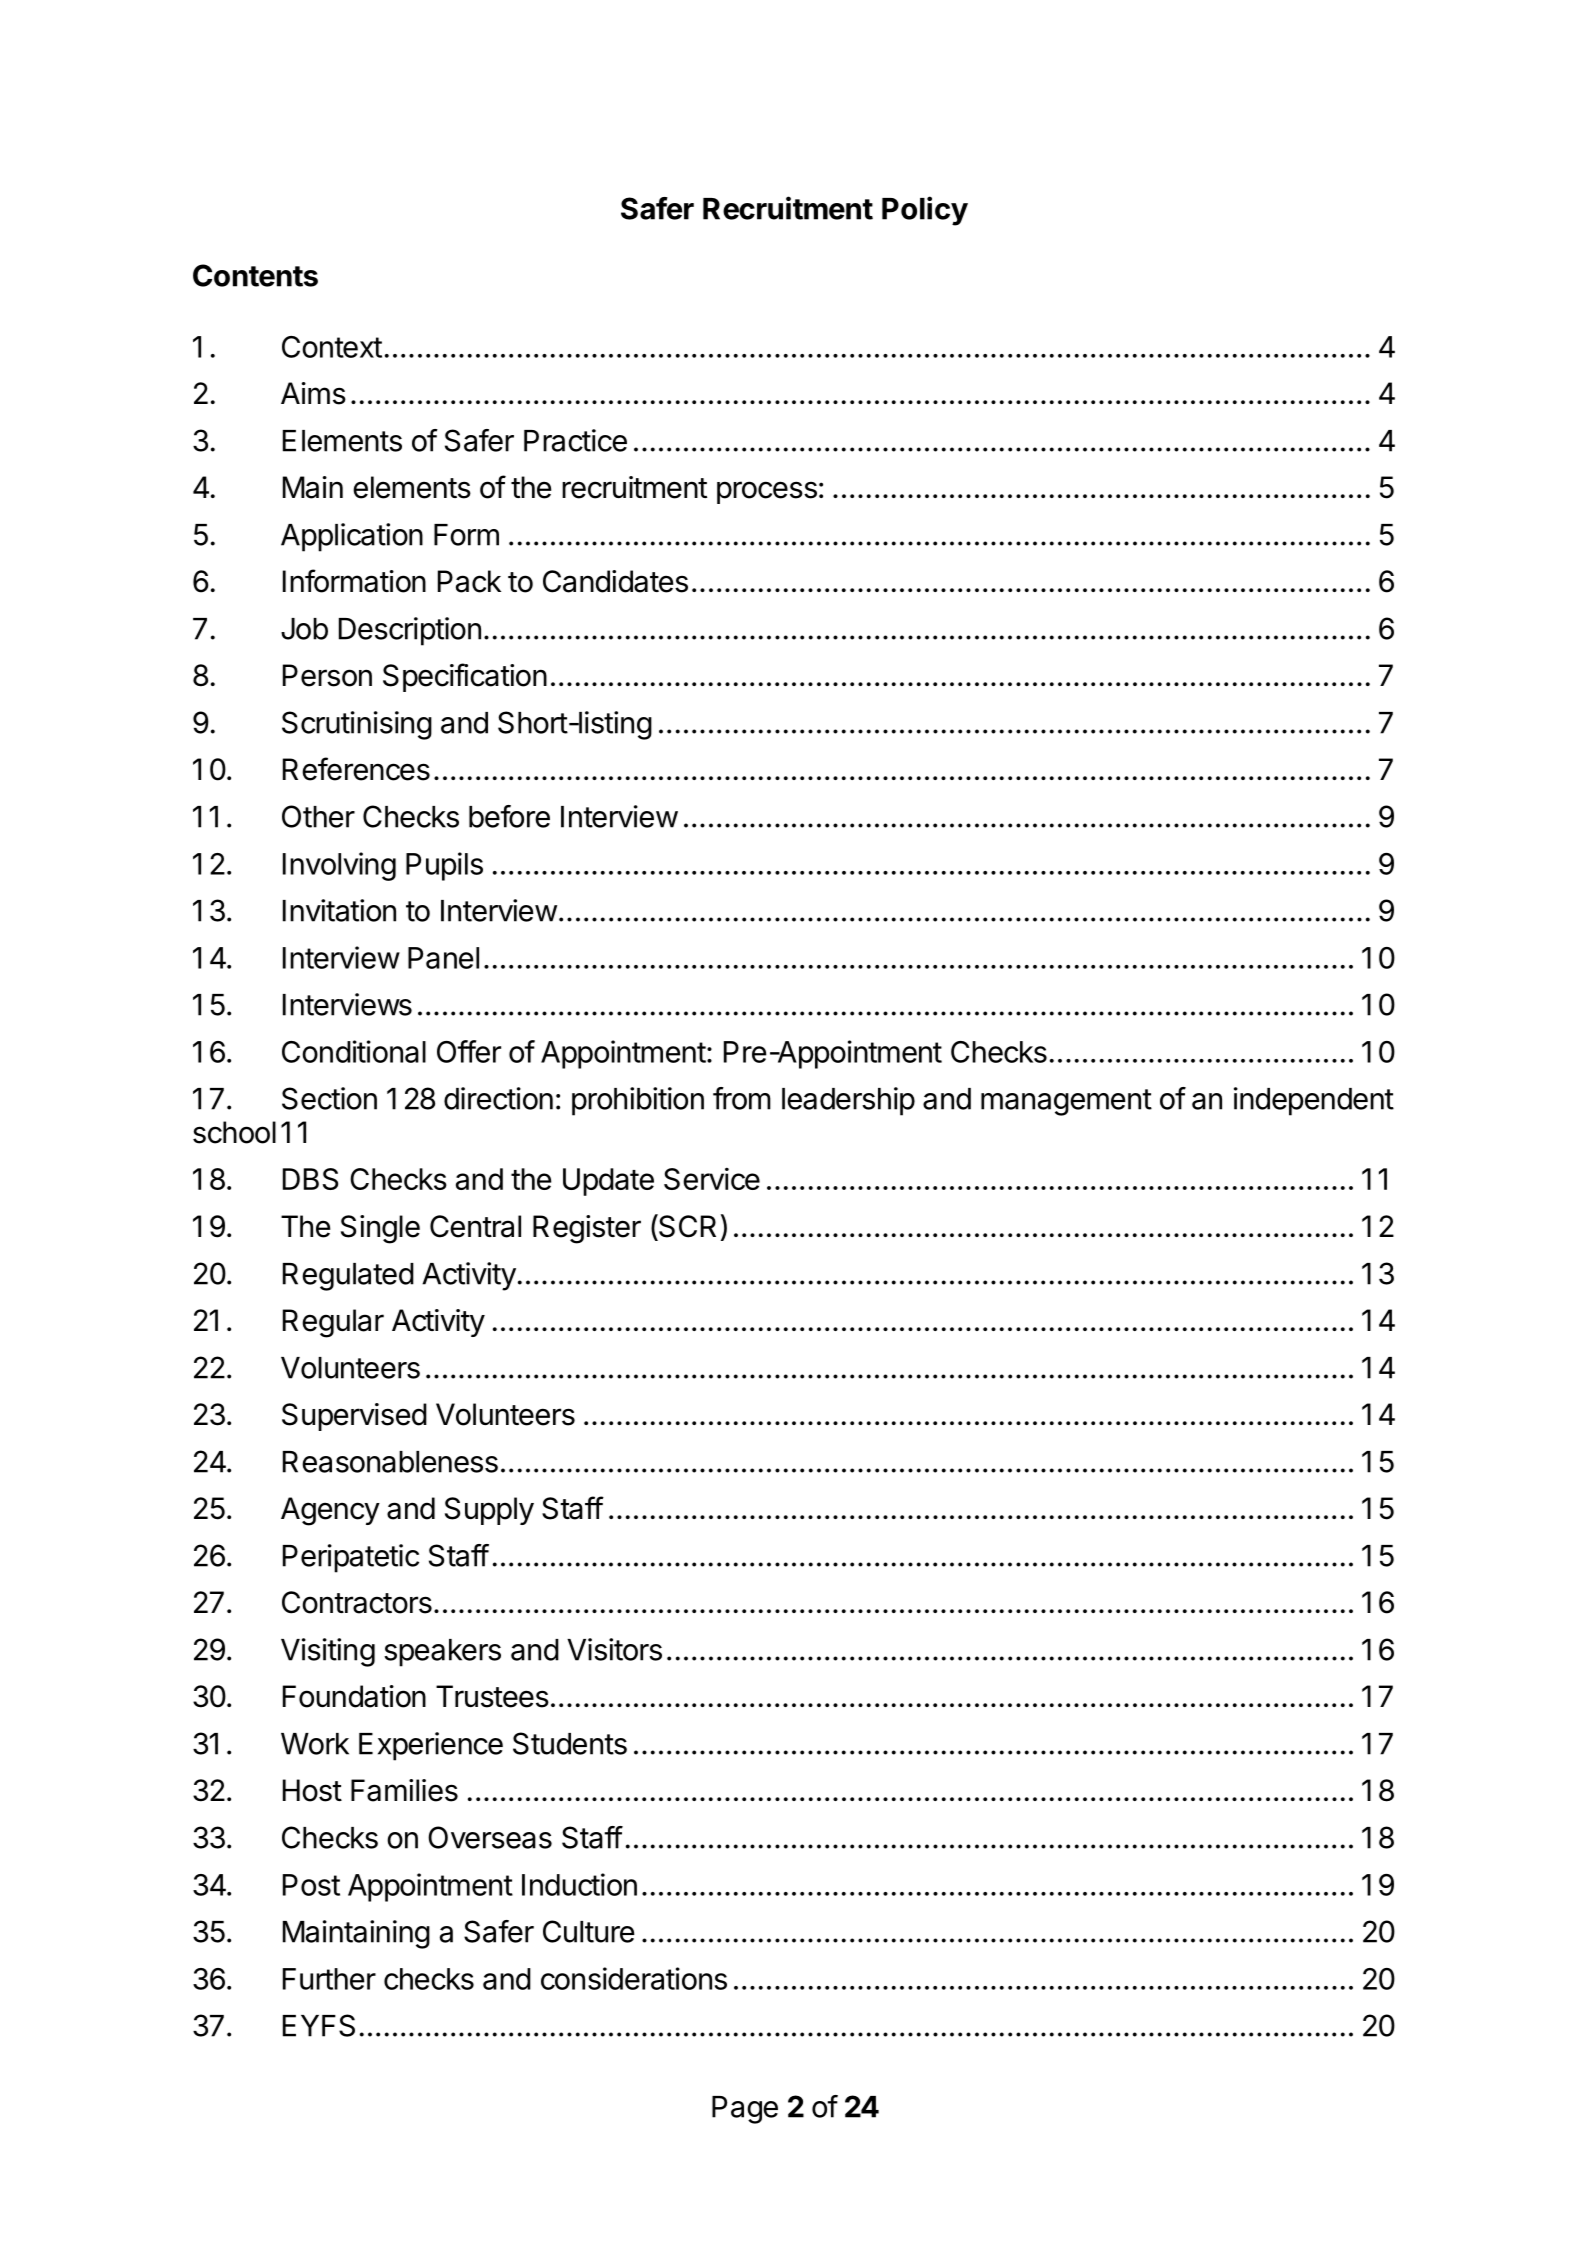 This page has width=1586, height=2242. I want to click on Policy, so click(925, 211).
